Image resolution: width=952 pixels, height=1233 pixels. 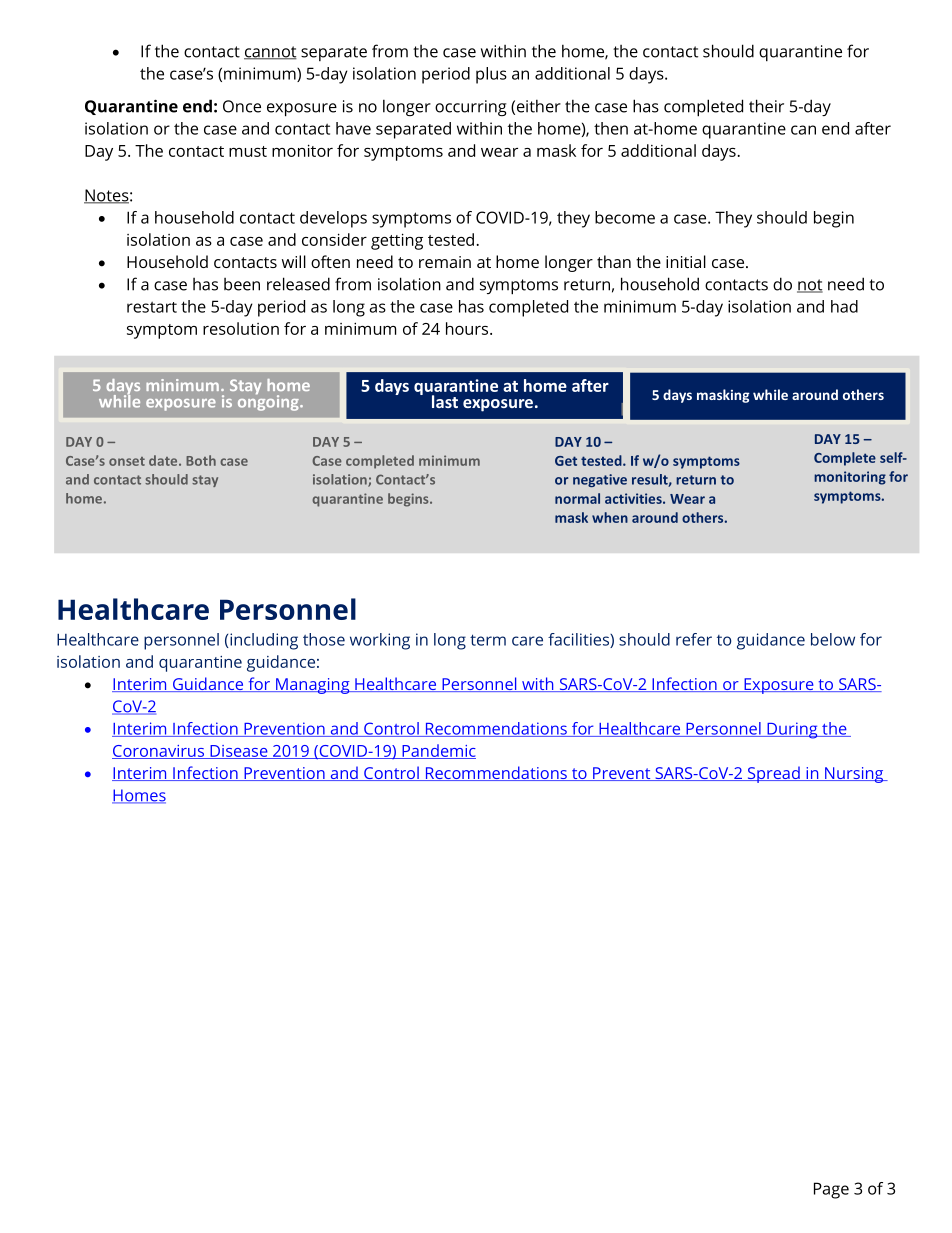 What do you see at coordinates (491, 75) in the screenshot?
I see `plus` at bounding box center [491, 75].
